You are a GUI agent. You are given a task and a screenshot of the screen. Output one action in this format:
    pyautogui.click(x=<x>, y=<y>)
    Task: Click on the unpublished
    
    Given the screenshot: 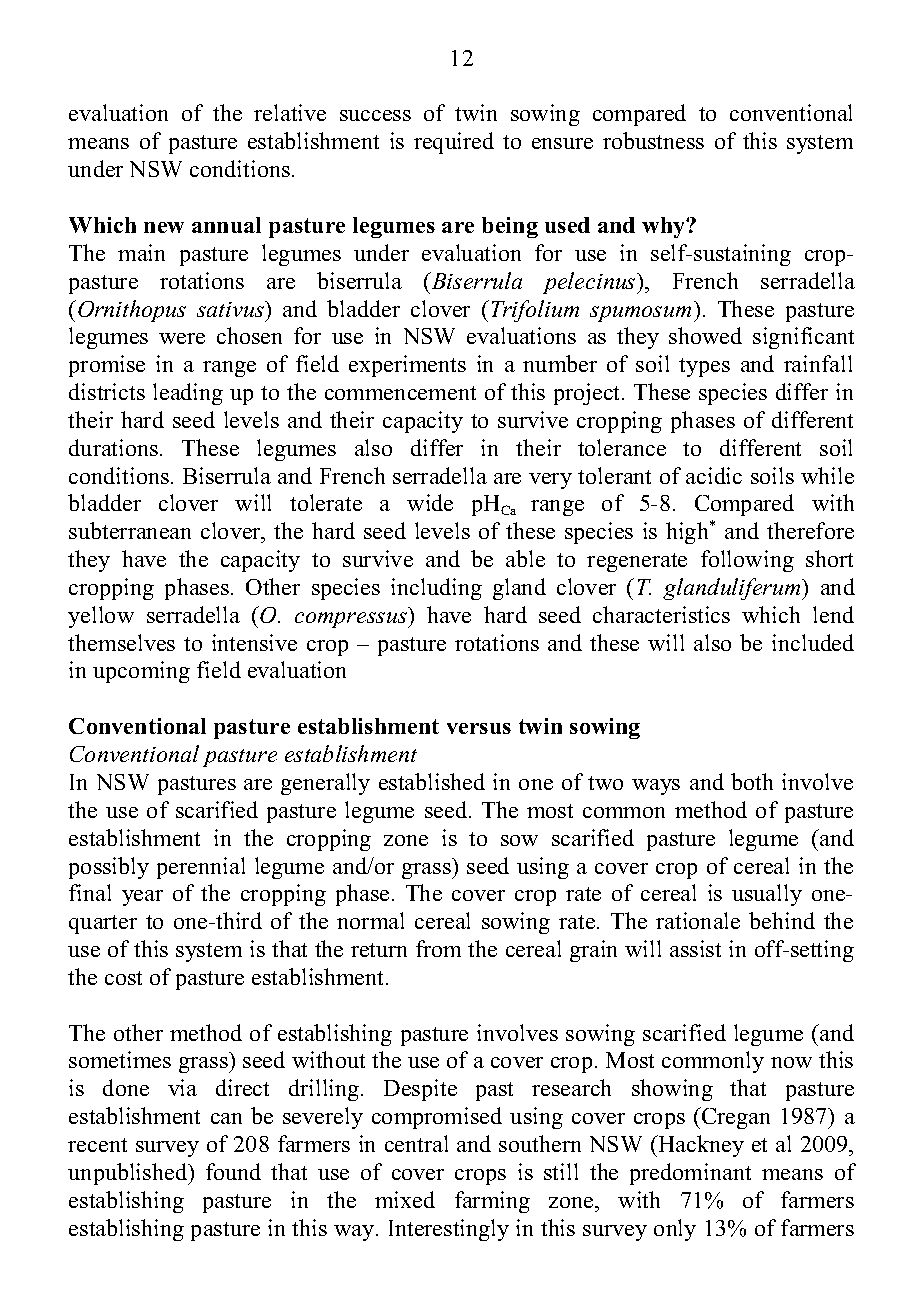 What is the action you would take?
    pyautogui.click(x=129, y=1174)
